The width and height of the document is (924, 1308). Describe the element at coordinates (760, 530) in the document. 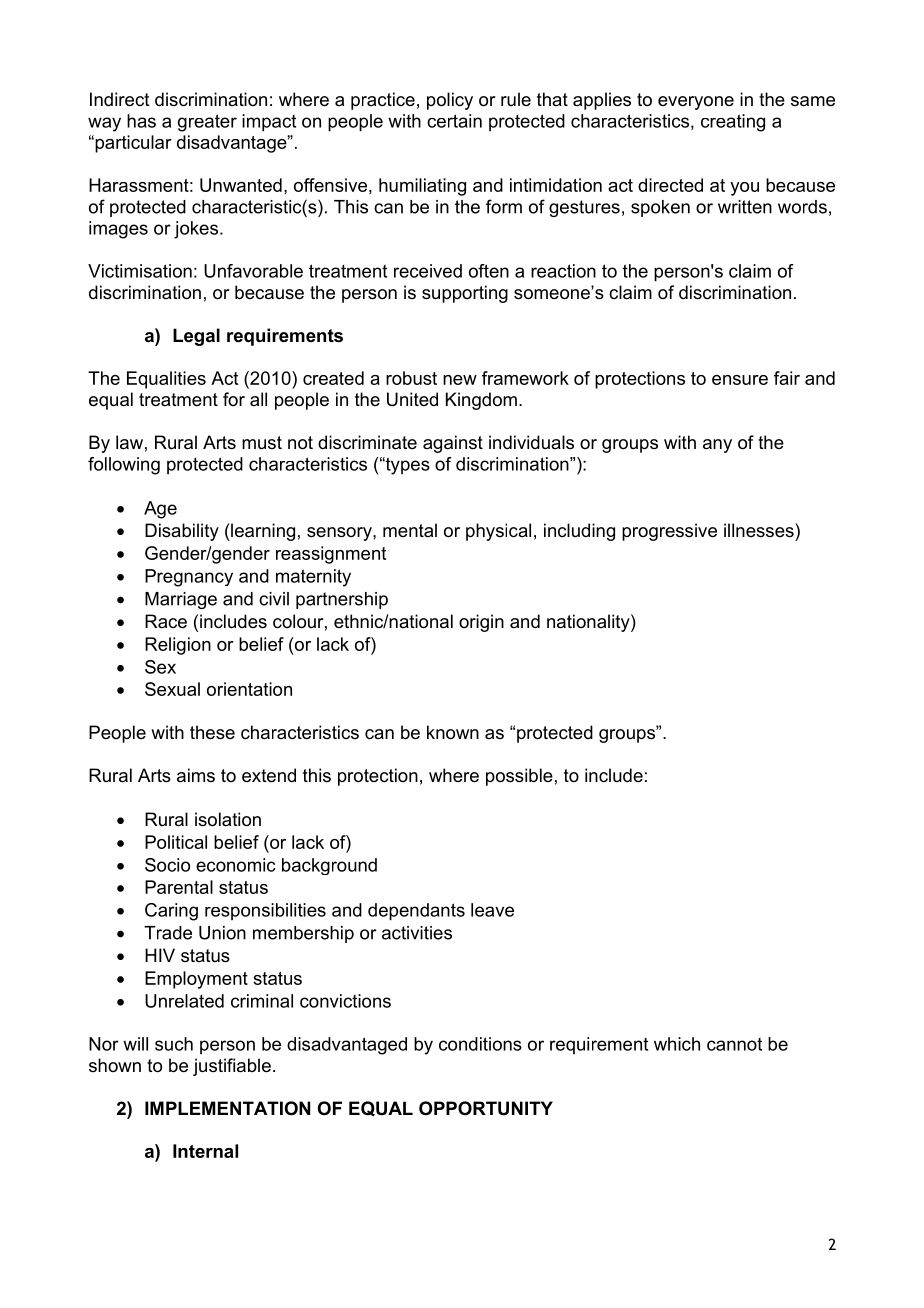

I see `illnesses` at that location.
